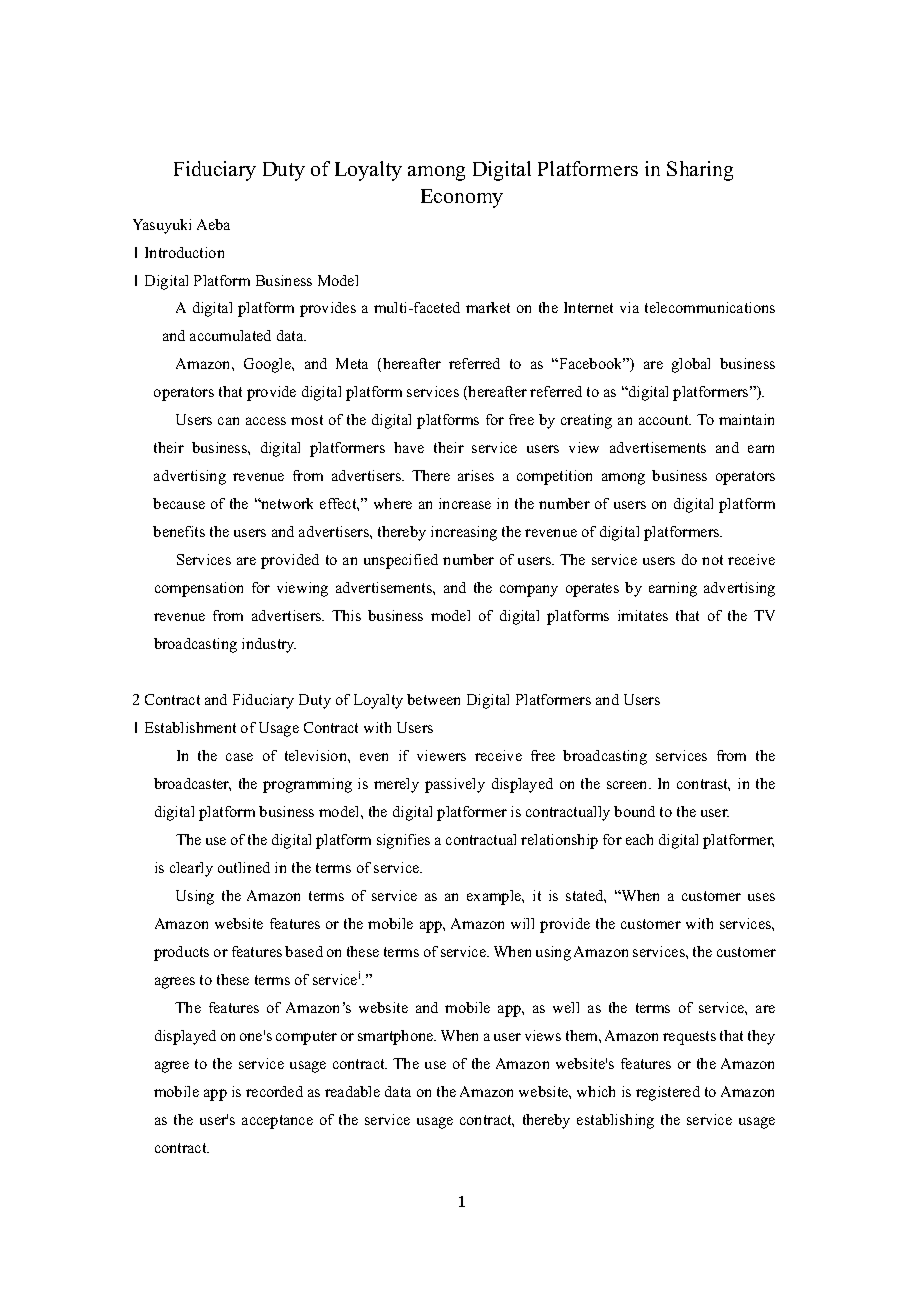 The image size is (924, 1308). What do you see at coordinates (274, 1091) in the screenshot?
I see `recorded` at bounding box center [274, 1091].
